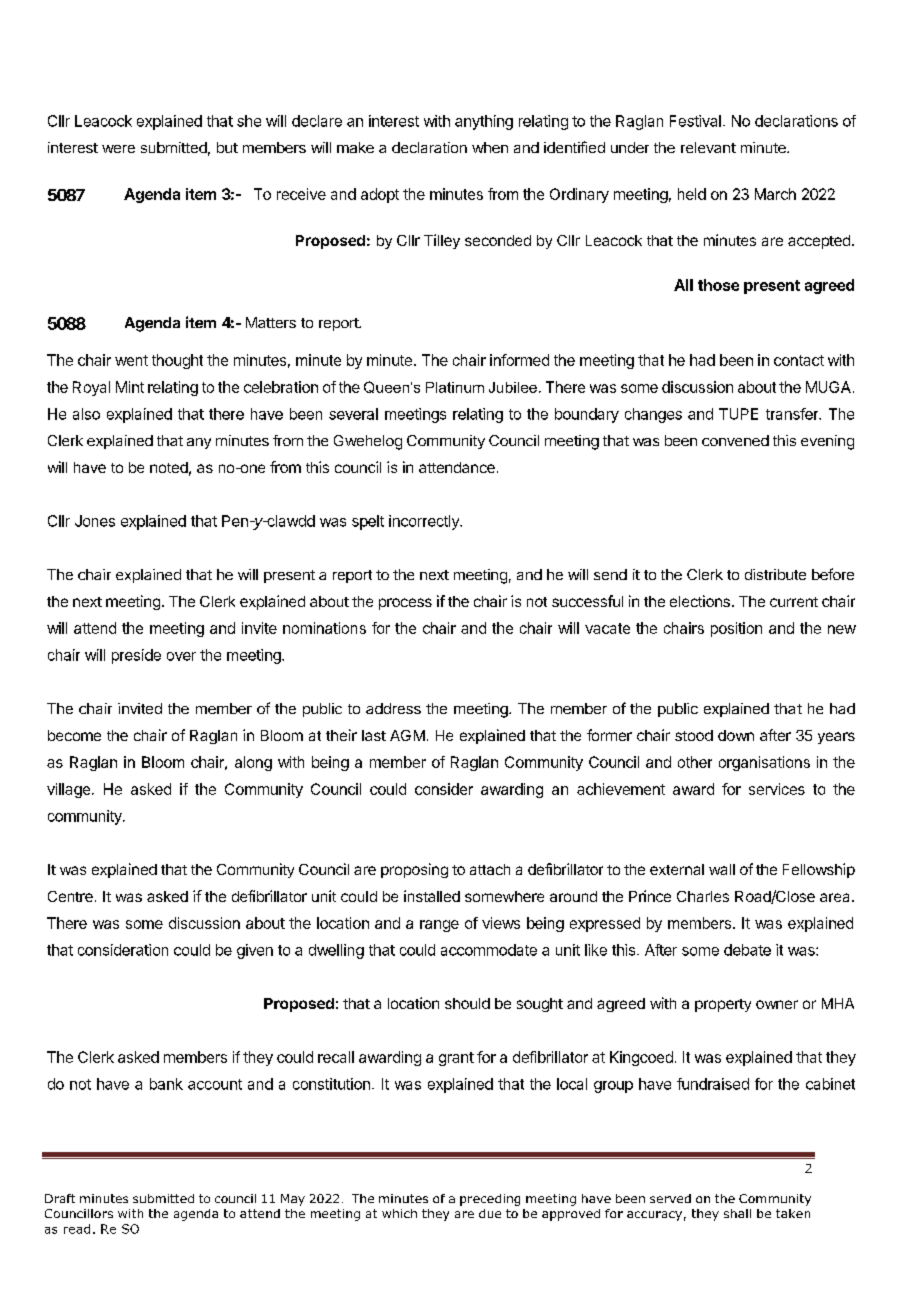 The image size is (924, 1308). Describe the element at coordinates (737, 1213) in the document. I see `shall` at that location.
